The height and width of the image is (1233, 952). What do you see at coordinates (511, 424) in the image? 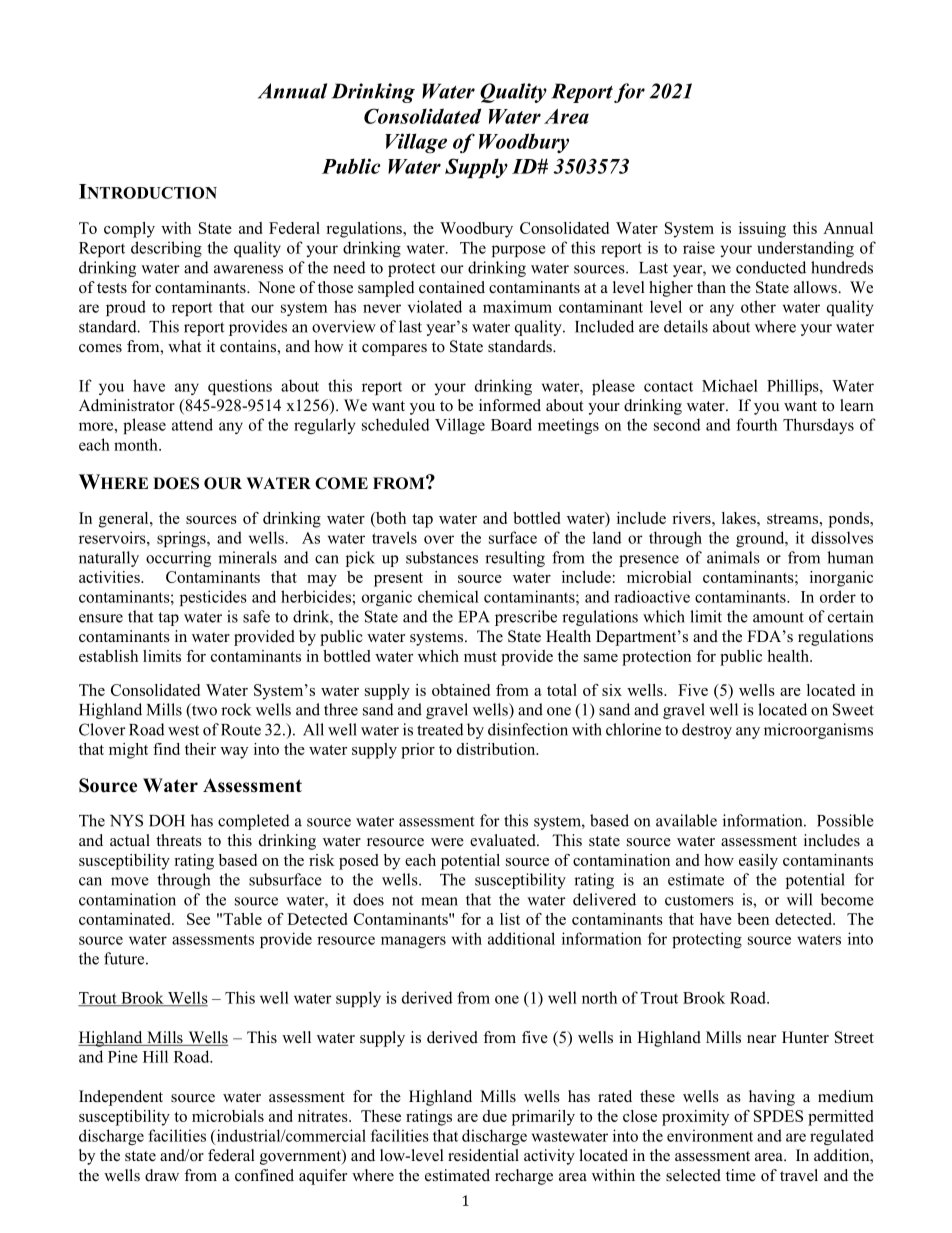
I see `Board` at bounding box center [511, 424].
